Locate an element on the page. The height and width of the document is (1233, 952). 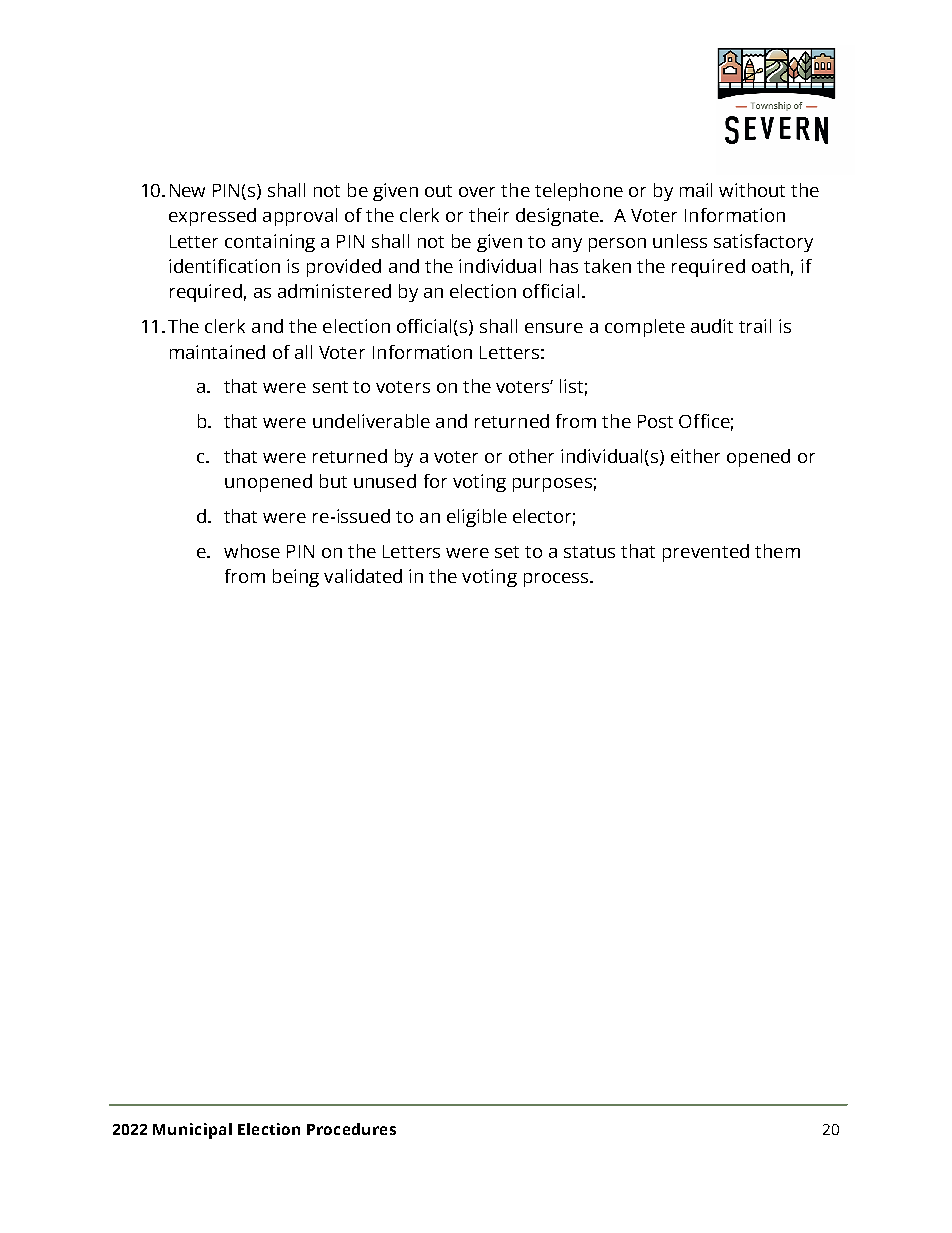
process is located at coordinates (557, 580).
